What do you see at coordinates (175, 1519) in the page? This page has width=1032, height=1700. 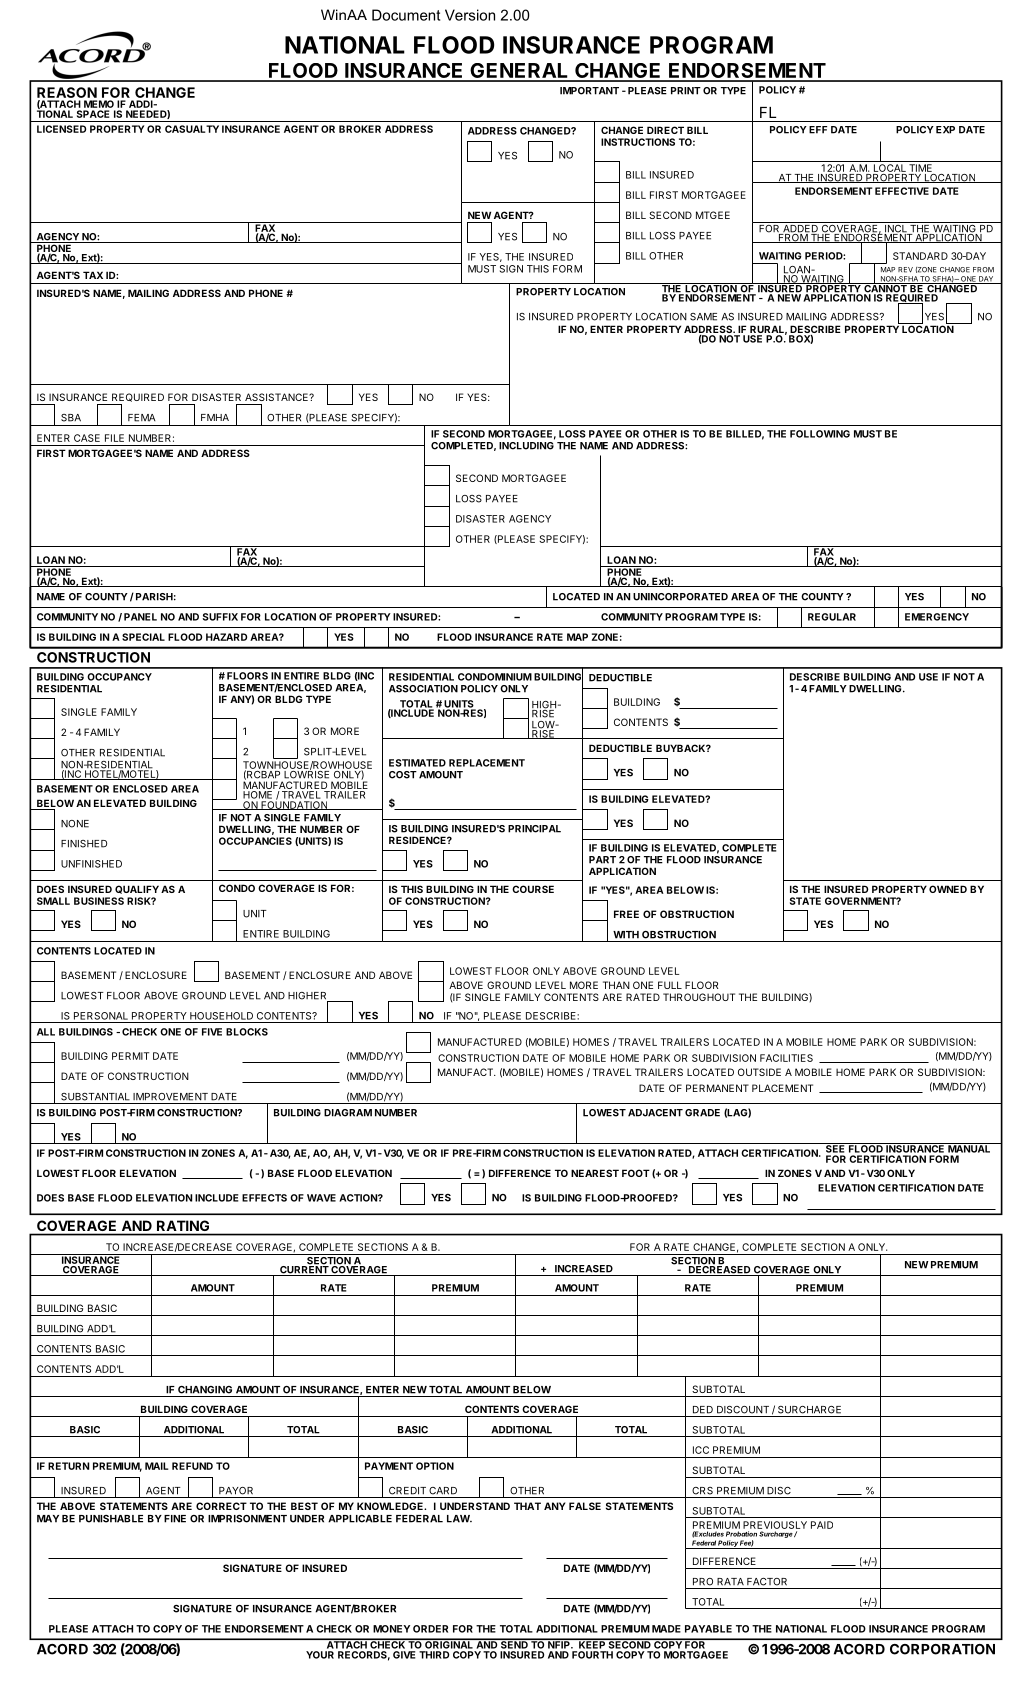 I see `FINE` at bounding box center [175, 1519].
